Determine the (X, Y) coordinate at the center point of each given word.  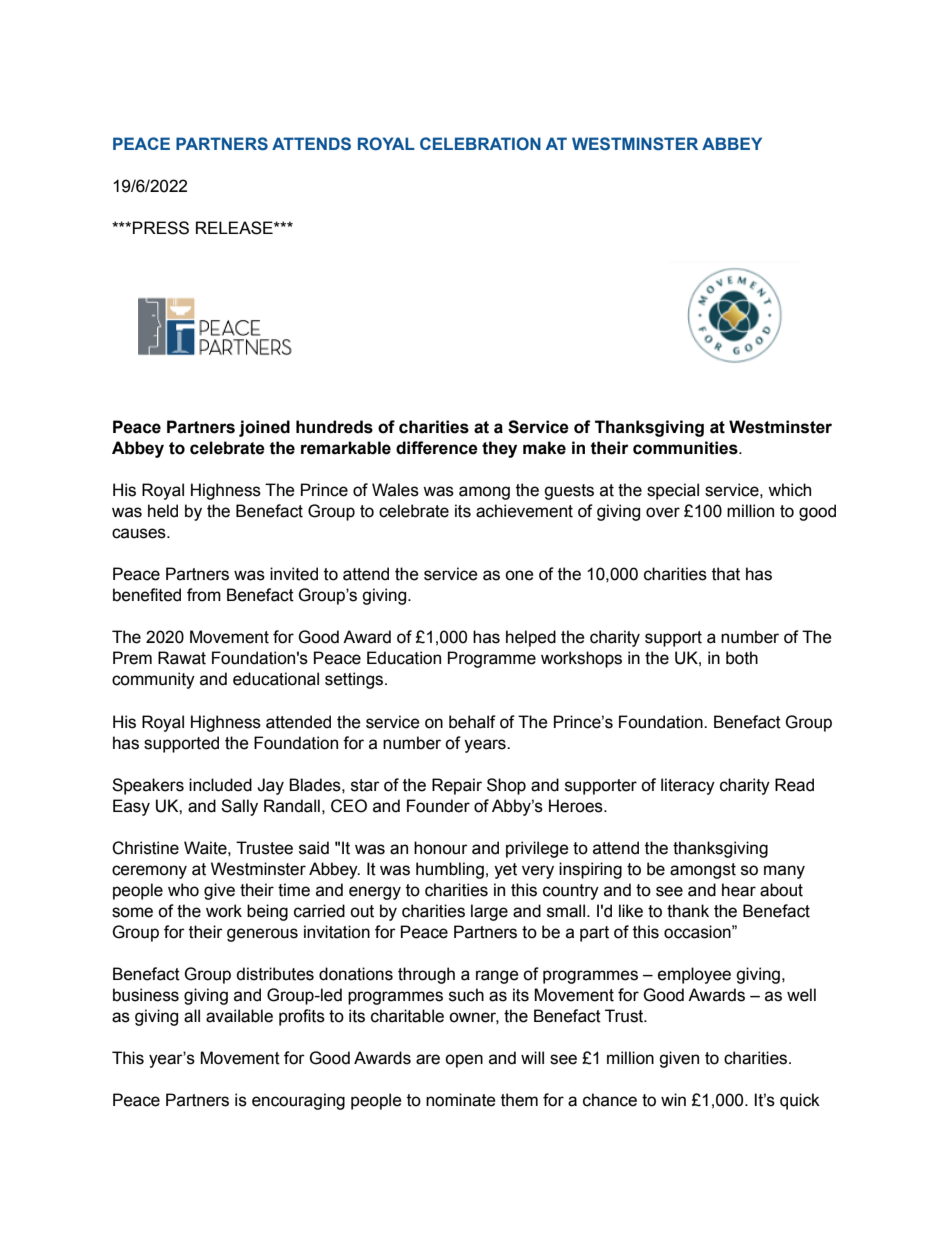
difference (437, 448)
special (673, 491)
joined (264, 428)
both (742, 658)
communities (686, 448)
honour (441, 848)
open (464, 1061)
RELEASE (235, 228)
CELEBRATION (480, 143)
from (204, 595)
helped (531, 638)
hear (739, 890)
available (239, 1016)
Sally (239, 807)
